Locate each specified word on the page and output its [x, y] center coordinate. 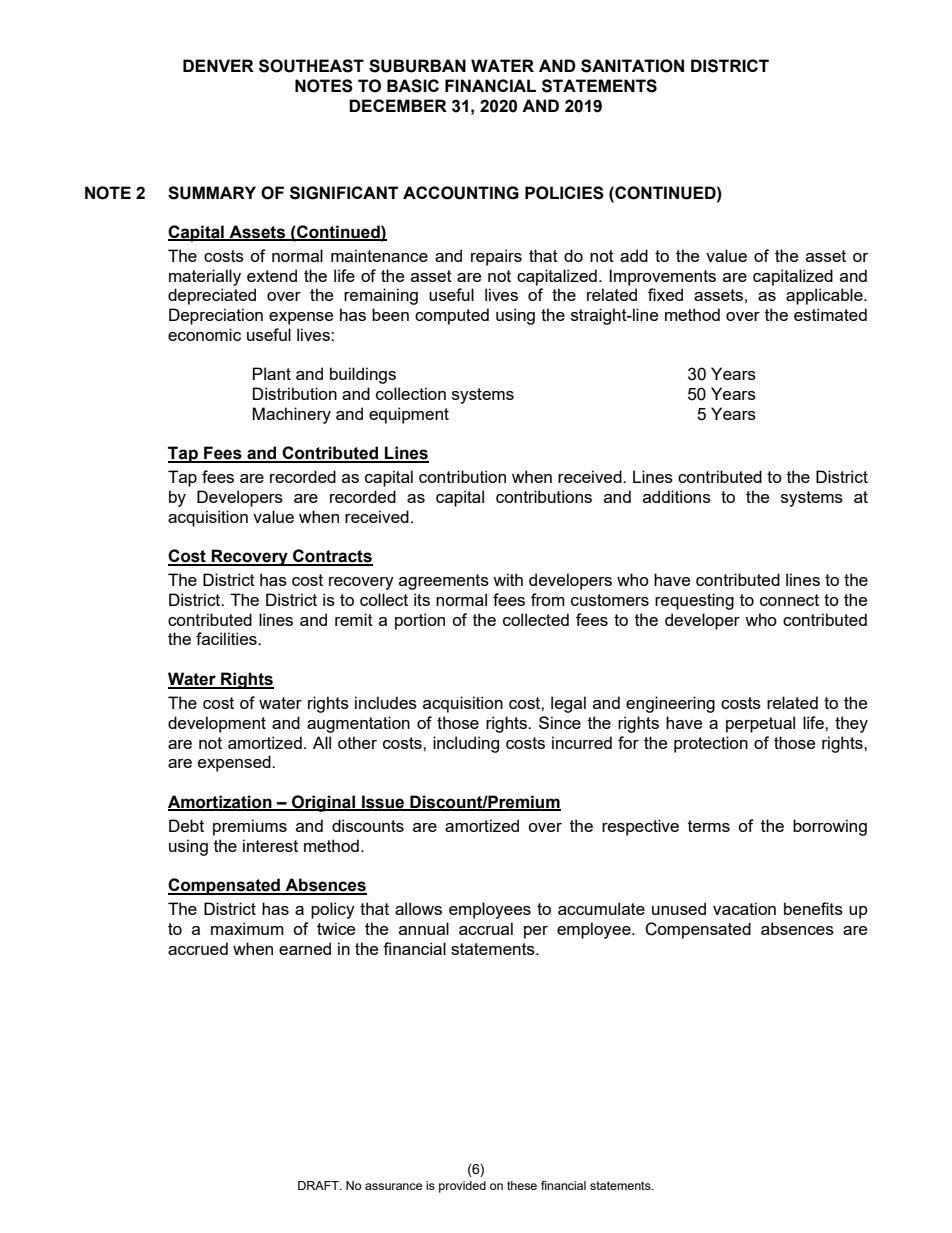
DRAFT [319, 1185]
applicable [825, 296]
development [217, 724]
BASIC [413, 86]
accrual [486, 928]
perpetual [760, 724]
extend [272, 275]
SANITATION [632, 66]
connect [789, 600]
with [508, 579]
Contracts [332, 557]
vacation [744, 908]
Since [560, 722]
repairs [496, 257]
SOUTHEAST [311, 66]
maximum [247, 928]
